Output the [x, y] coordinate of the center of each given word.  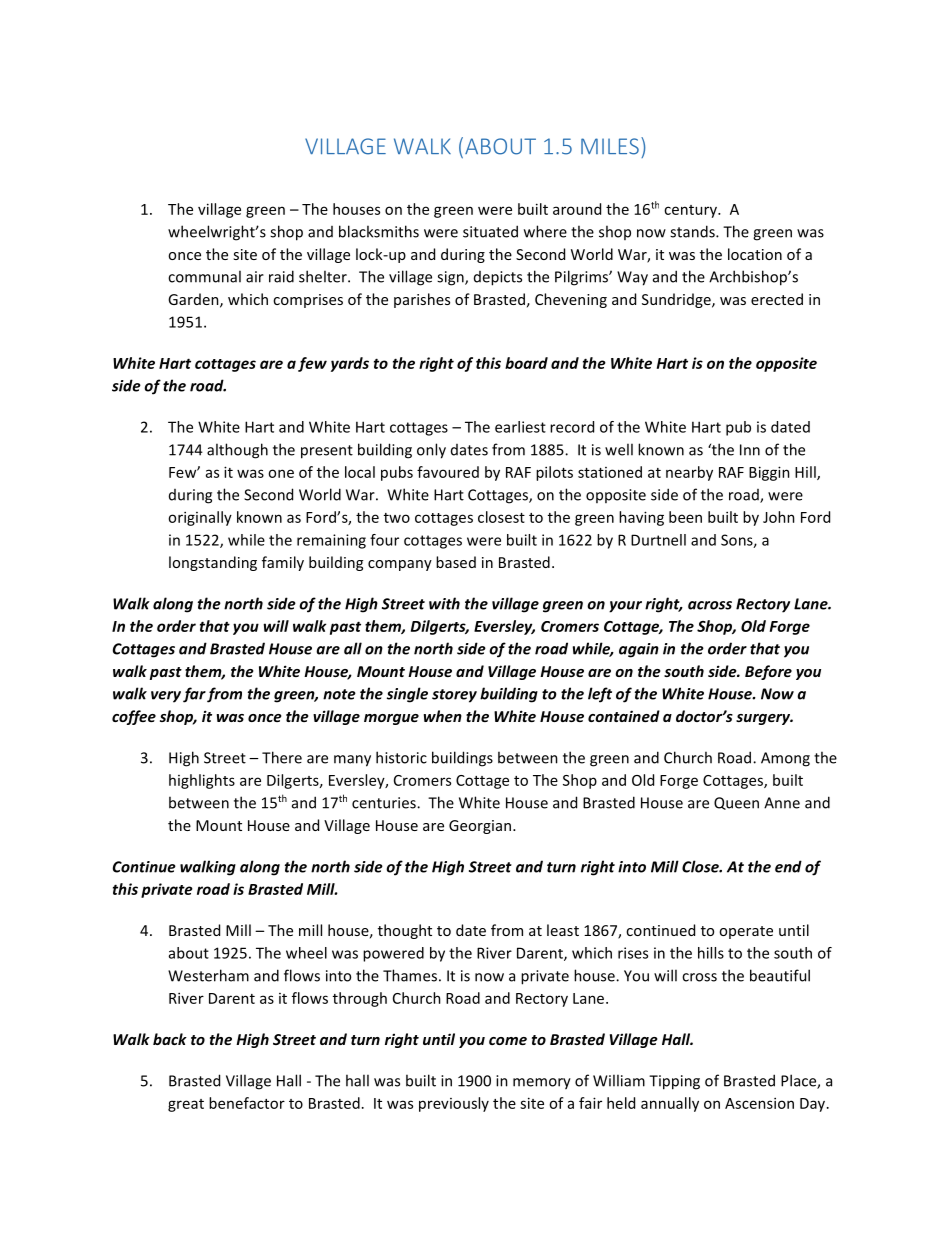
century [691, 211]
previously [454, 1104]
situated [490, 231]
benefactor [247, 1103]
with [444, 603]
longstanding [213, 563]
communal [204, 276]
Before [768, 672]
